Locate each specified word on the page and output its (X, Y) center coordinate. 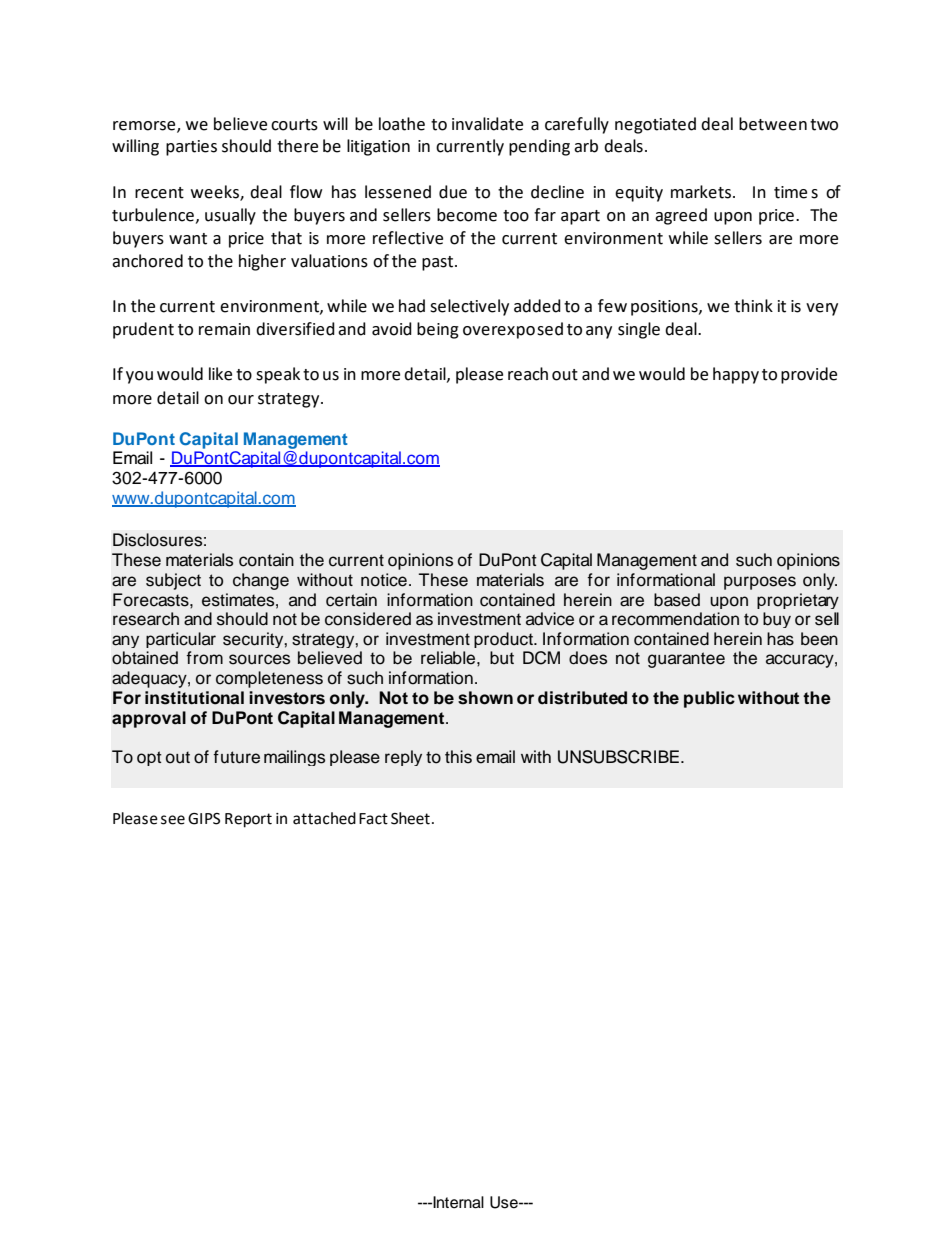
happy (736, 375)
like (220, 374)
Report (248, 820)
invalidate (487, 124)
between (773, 124)
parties (191, 148)
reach (528, 374)
